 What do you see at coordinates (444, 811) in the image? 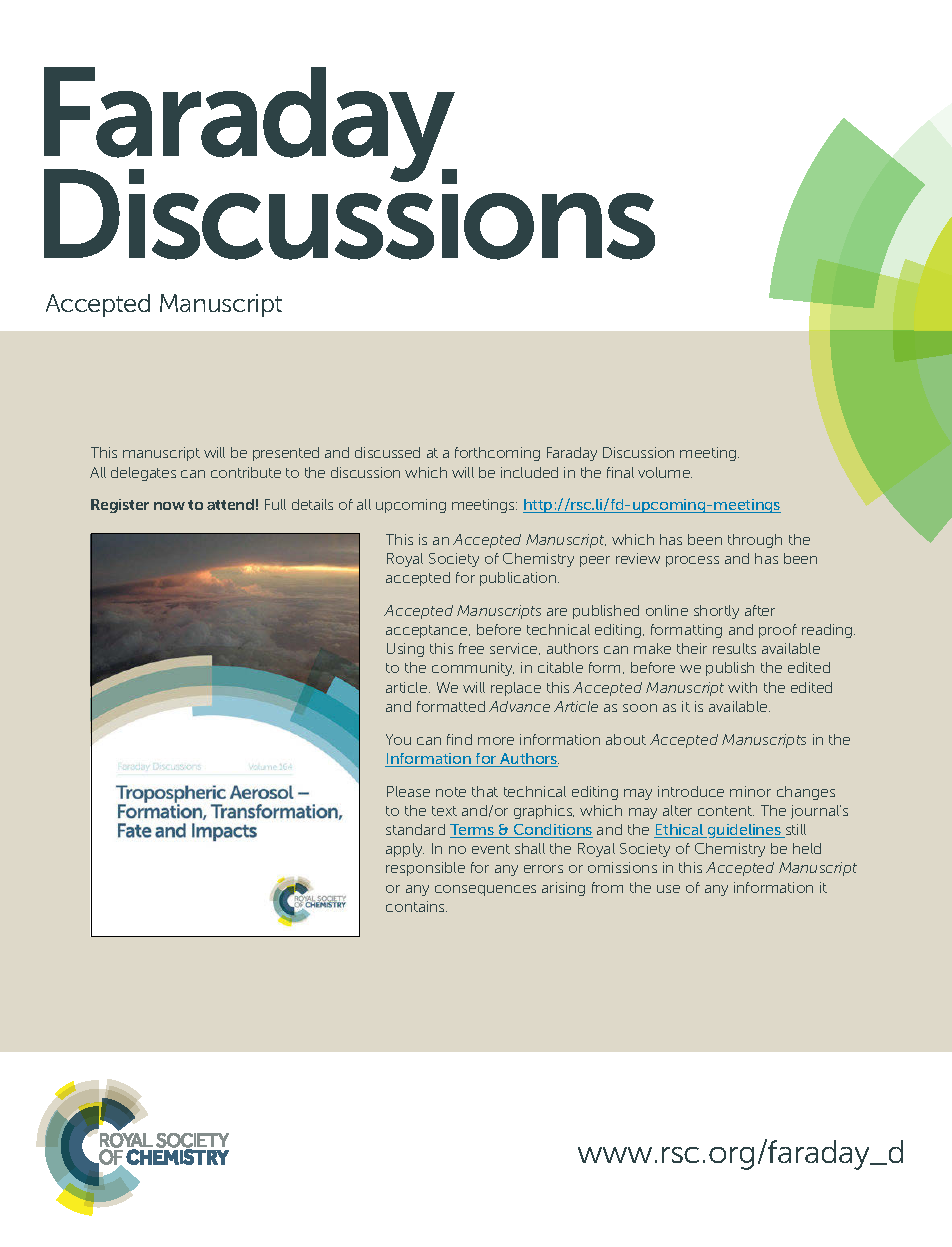
I see `text` at bounding box center [444, 811].
